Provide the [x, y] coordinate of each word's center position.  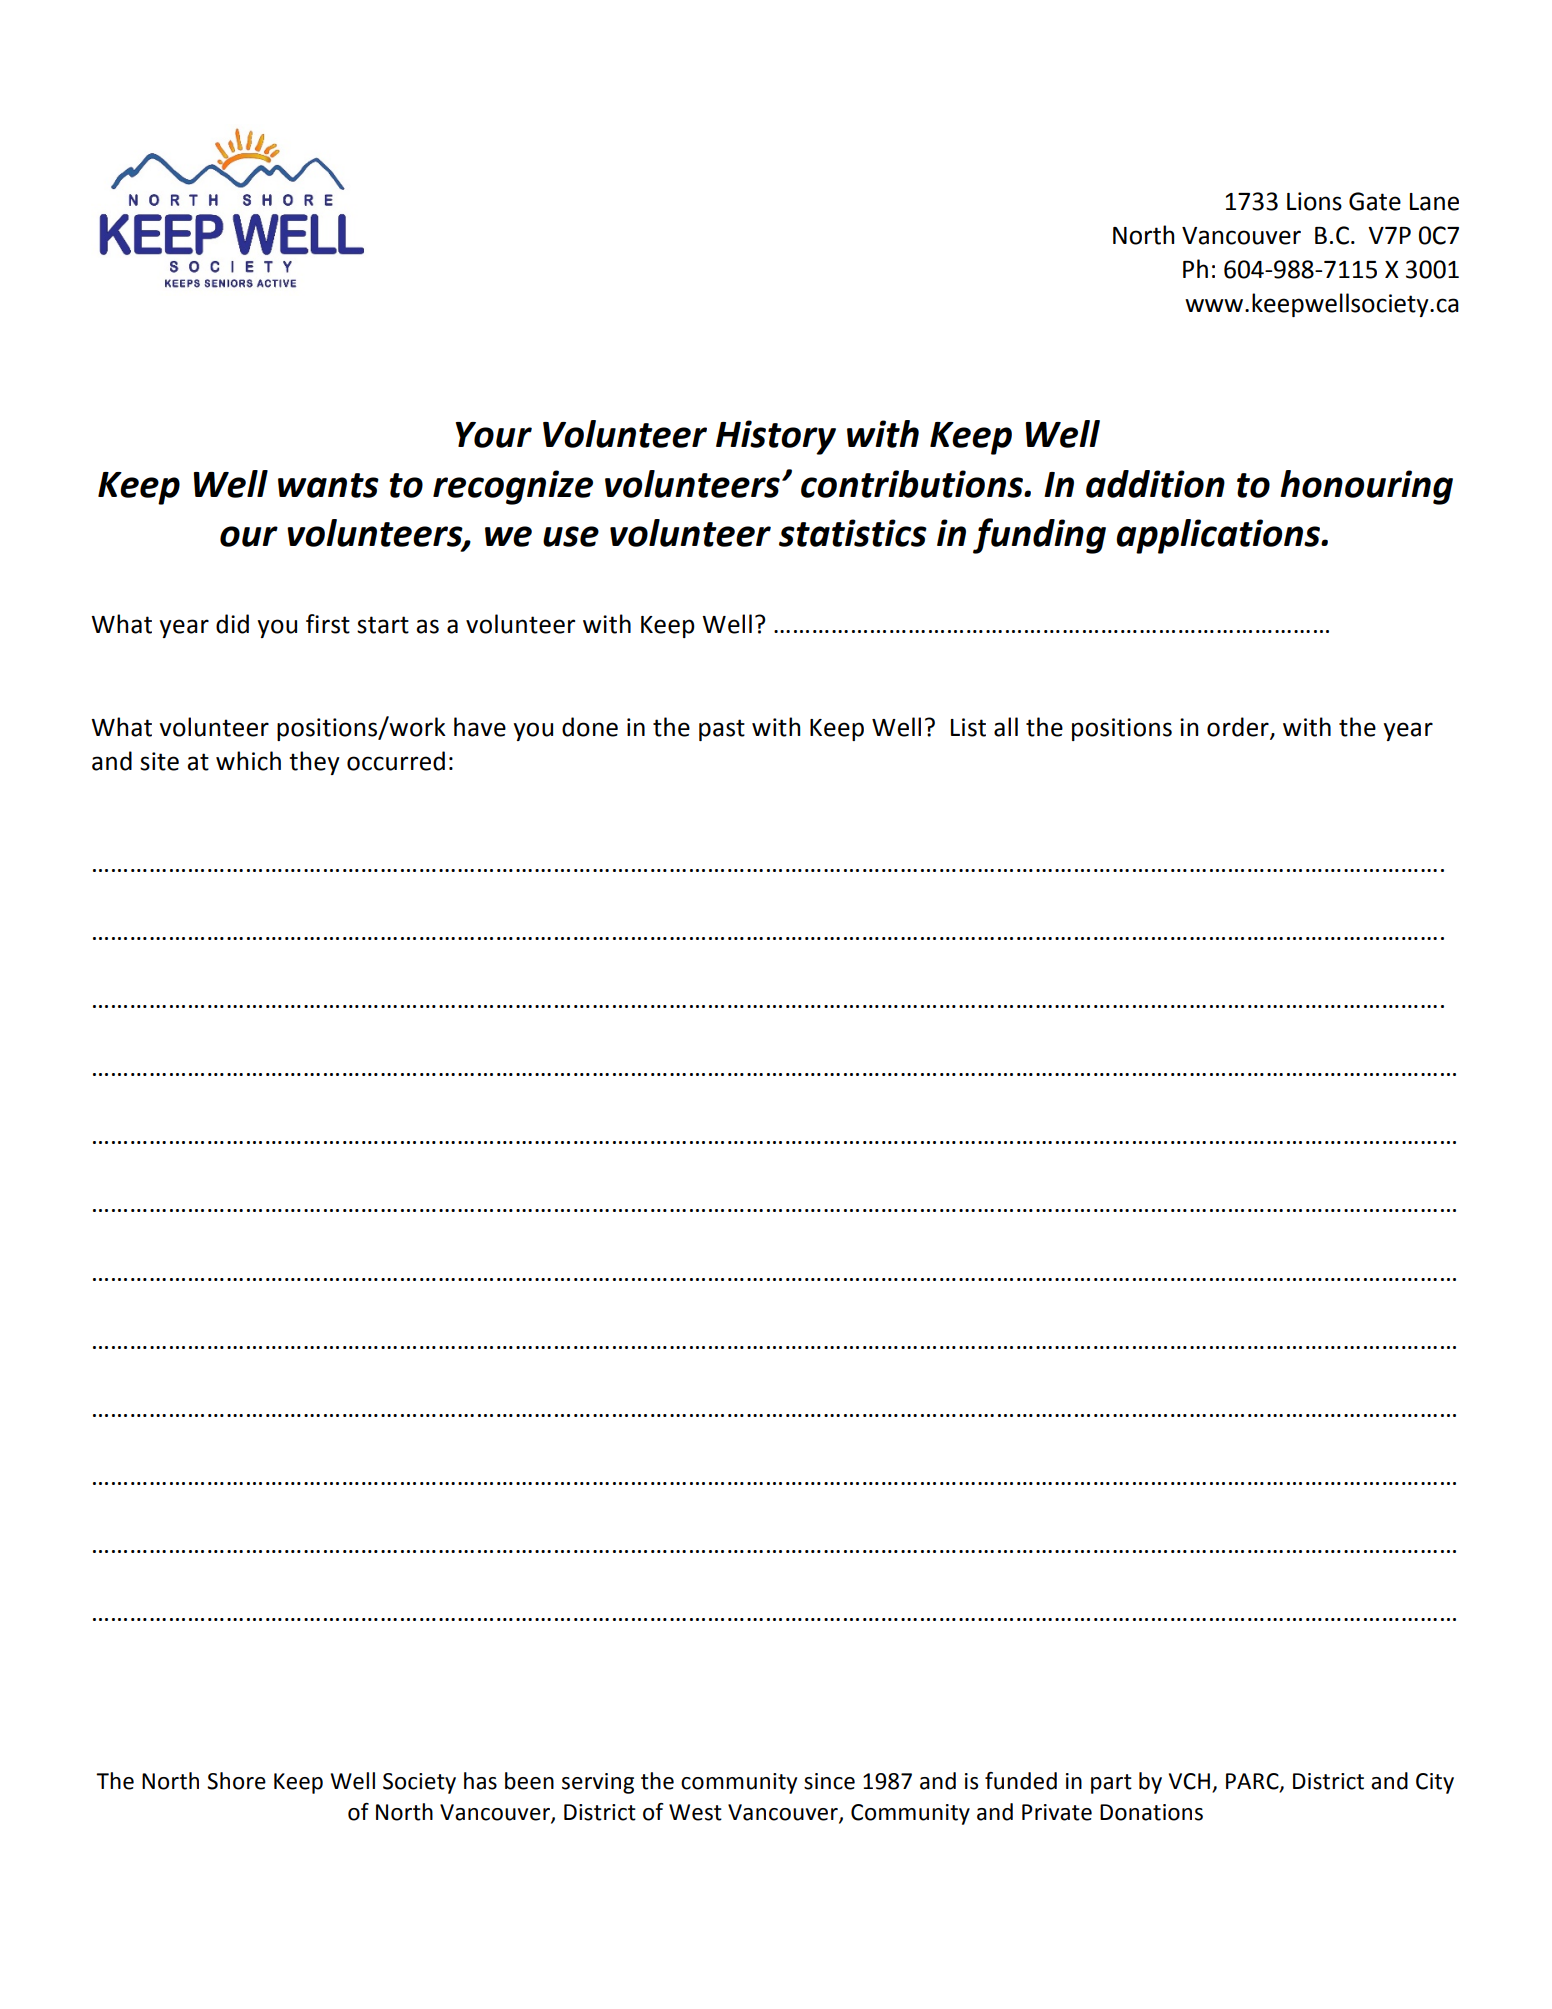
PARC [1253, 1782]
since [829, 1781]
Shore [236, 1781]
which [248, 761]
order [1239, 727]
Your [493, 435]
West [695, 1812]
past [722, 730]
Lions [1314, 201]
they [314, 763]
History [776, 437]
